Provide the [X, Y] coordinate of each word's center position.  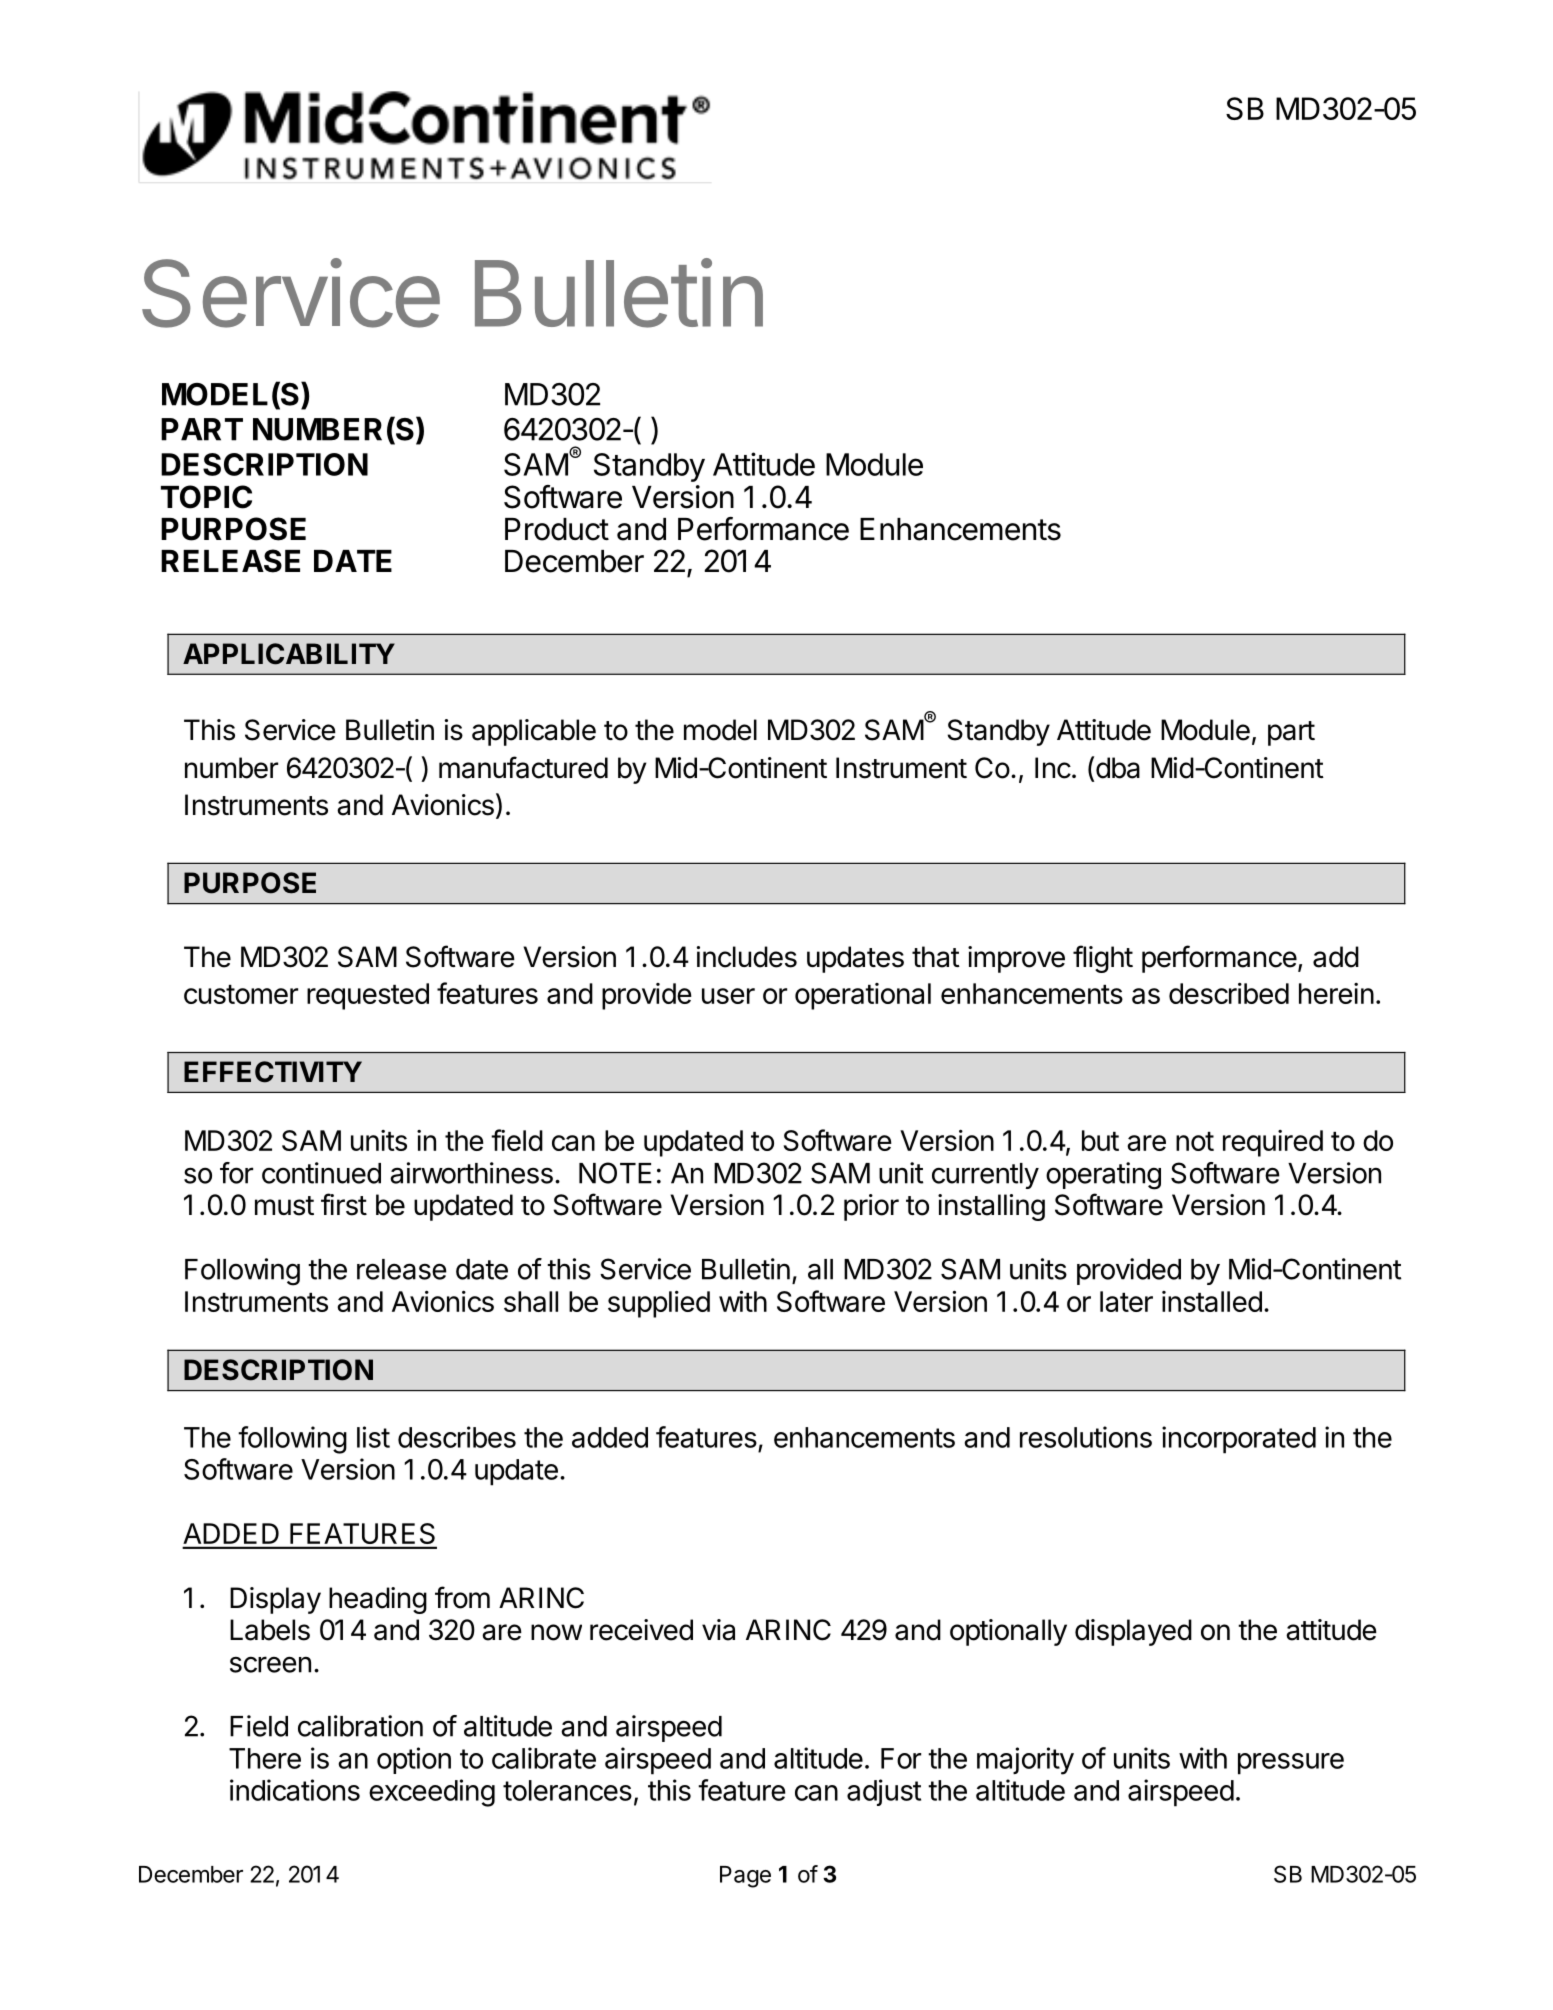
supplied [659, 1304]
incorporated [1239, 1440]
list [373, 1437]
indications [295, 1790]
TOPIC [206, 497]
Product [557, 529]
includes [747, 957]
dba [1118, 768]
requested [368, 996]
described [1229, 993]
